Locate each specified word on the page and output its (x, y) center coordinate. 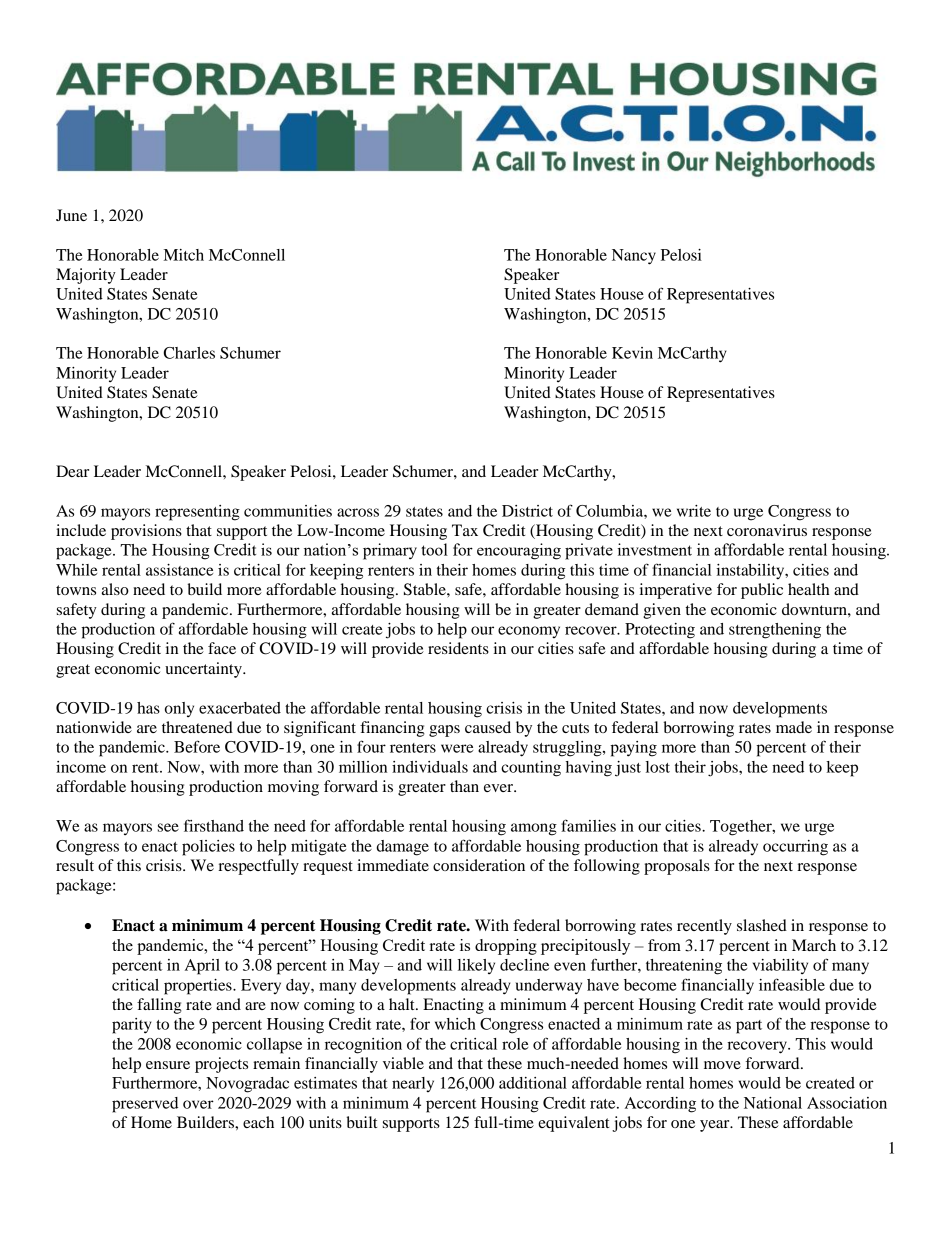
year (716, 1126)
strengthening (775, 631)
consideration (479, 865)
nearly (413, 1084)
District (527, 511)
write (694, 511)
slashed (762, 925)
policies (208, 848)
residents (458, 648)
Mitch (184, 255)
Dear (72, 471)
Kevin (632, 353)
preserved (145, 1105)
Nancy (634, 257)
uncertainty (204, 670)
